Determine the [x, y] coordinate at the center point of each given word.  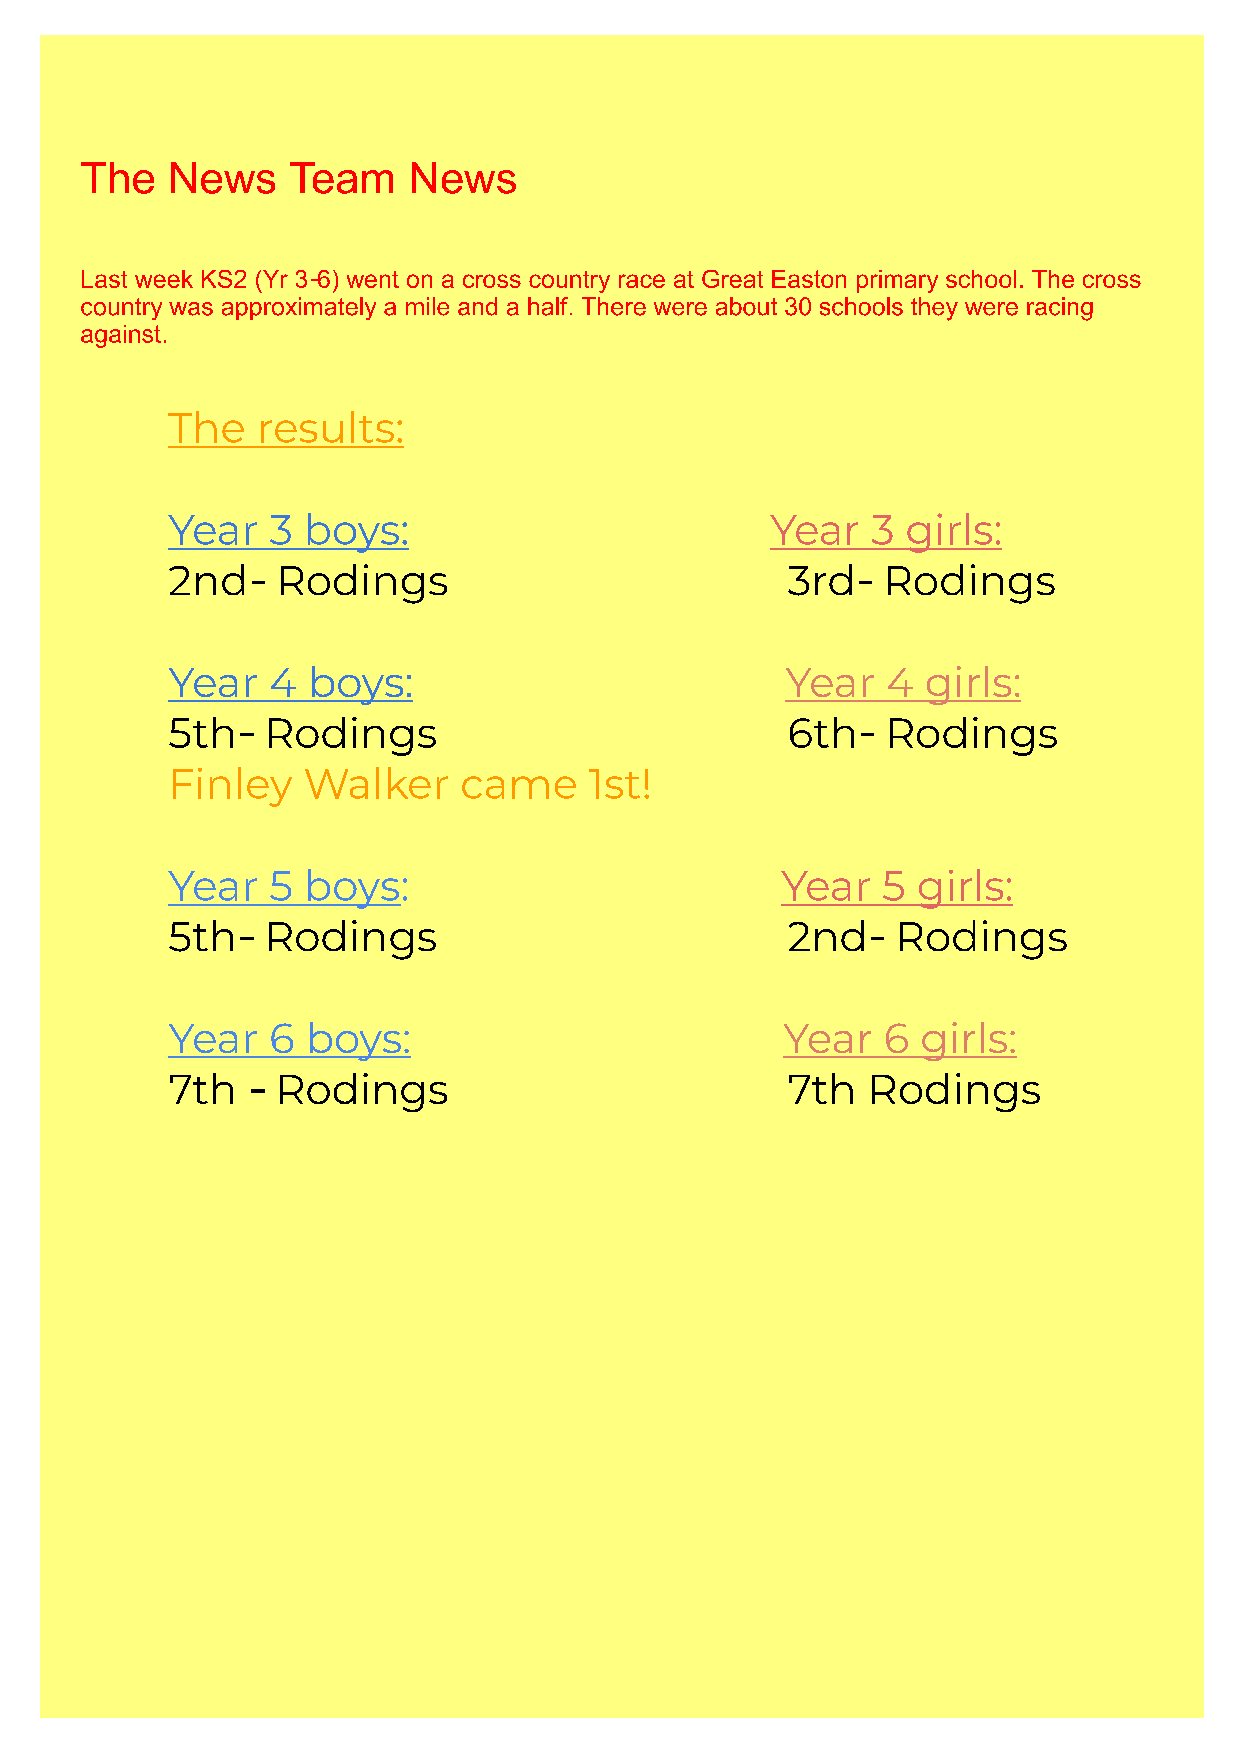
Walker [376, 783]
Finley [232, 787]
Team [341, 178]
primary [897, 281]
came [519, 787]
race [642, 281]
